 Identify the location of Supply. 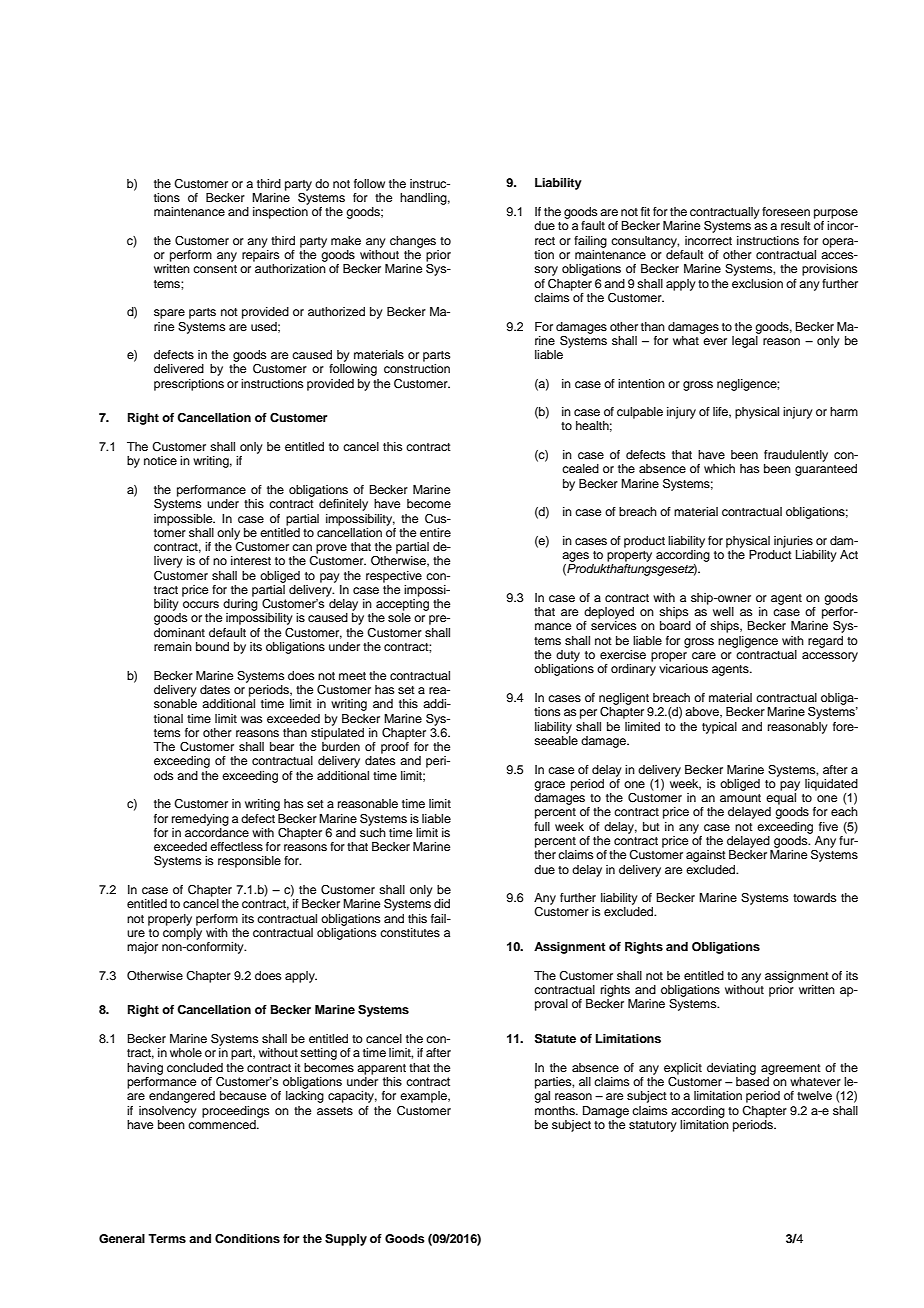
(346, 1240).
